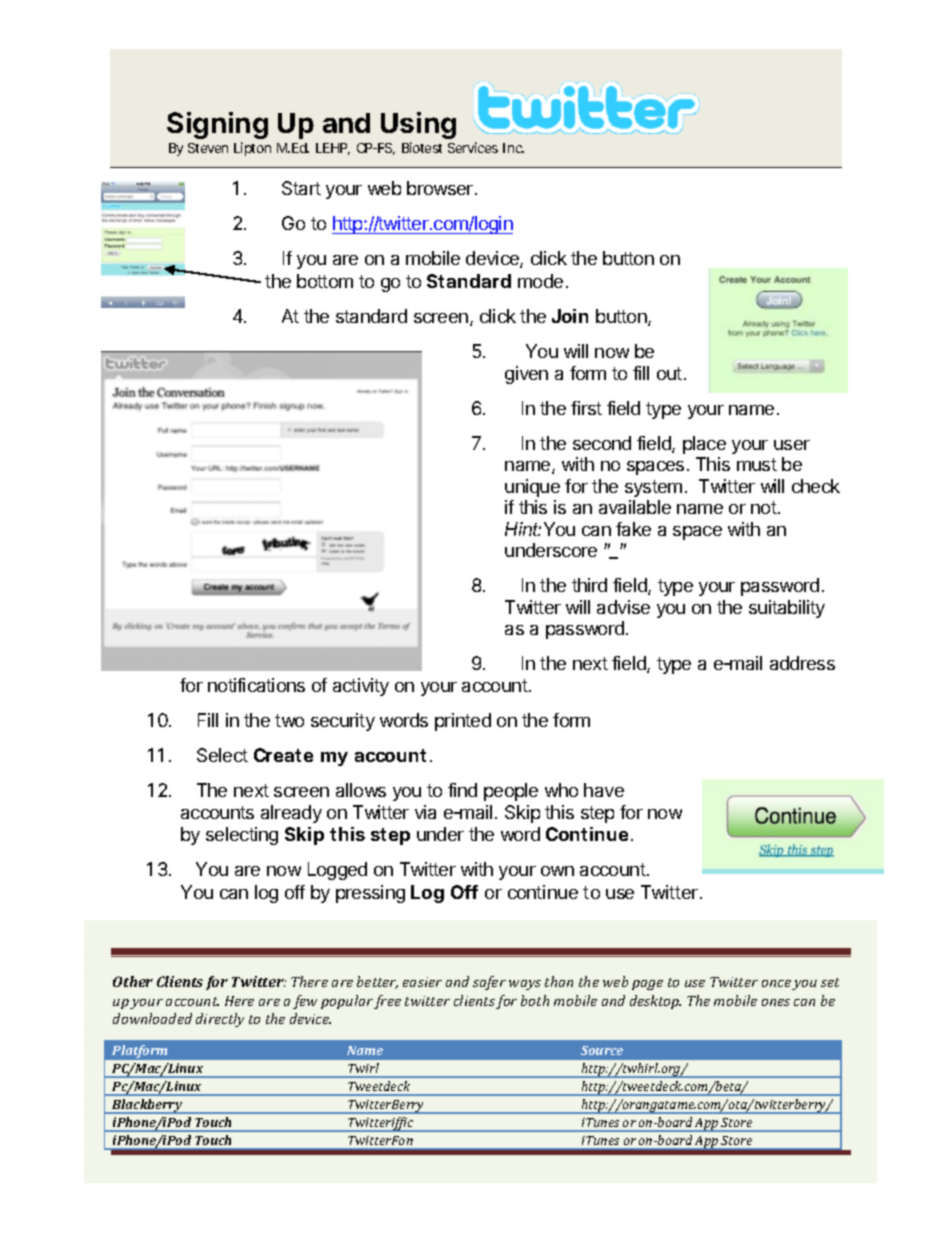  I want to click on have, so click(604, 790).
